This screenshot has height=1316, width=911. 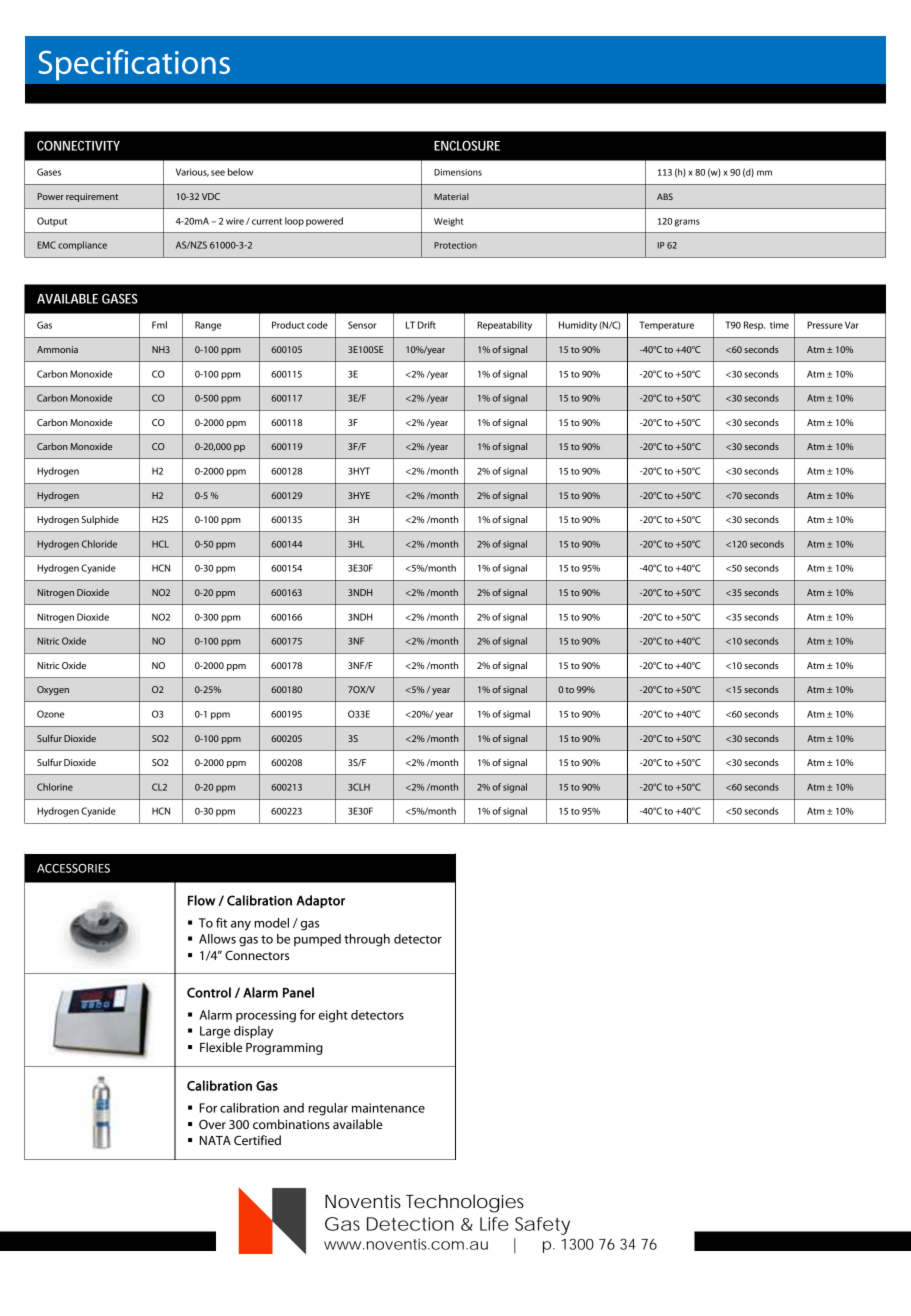 I want to click on through, so click(x=367, y=940).
